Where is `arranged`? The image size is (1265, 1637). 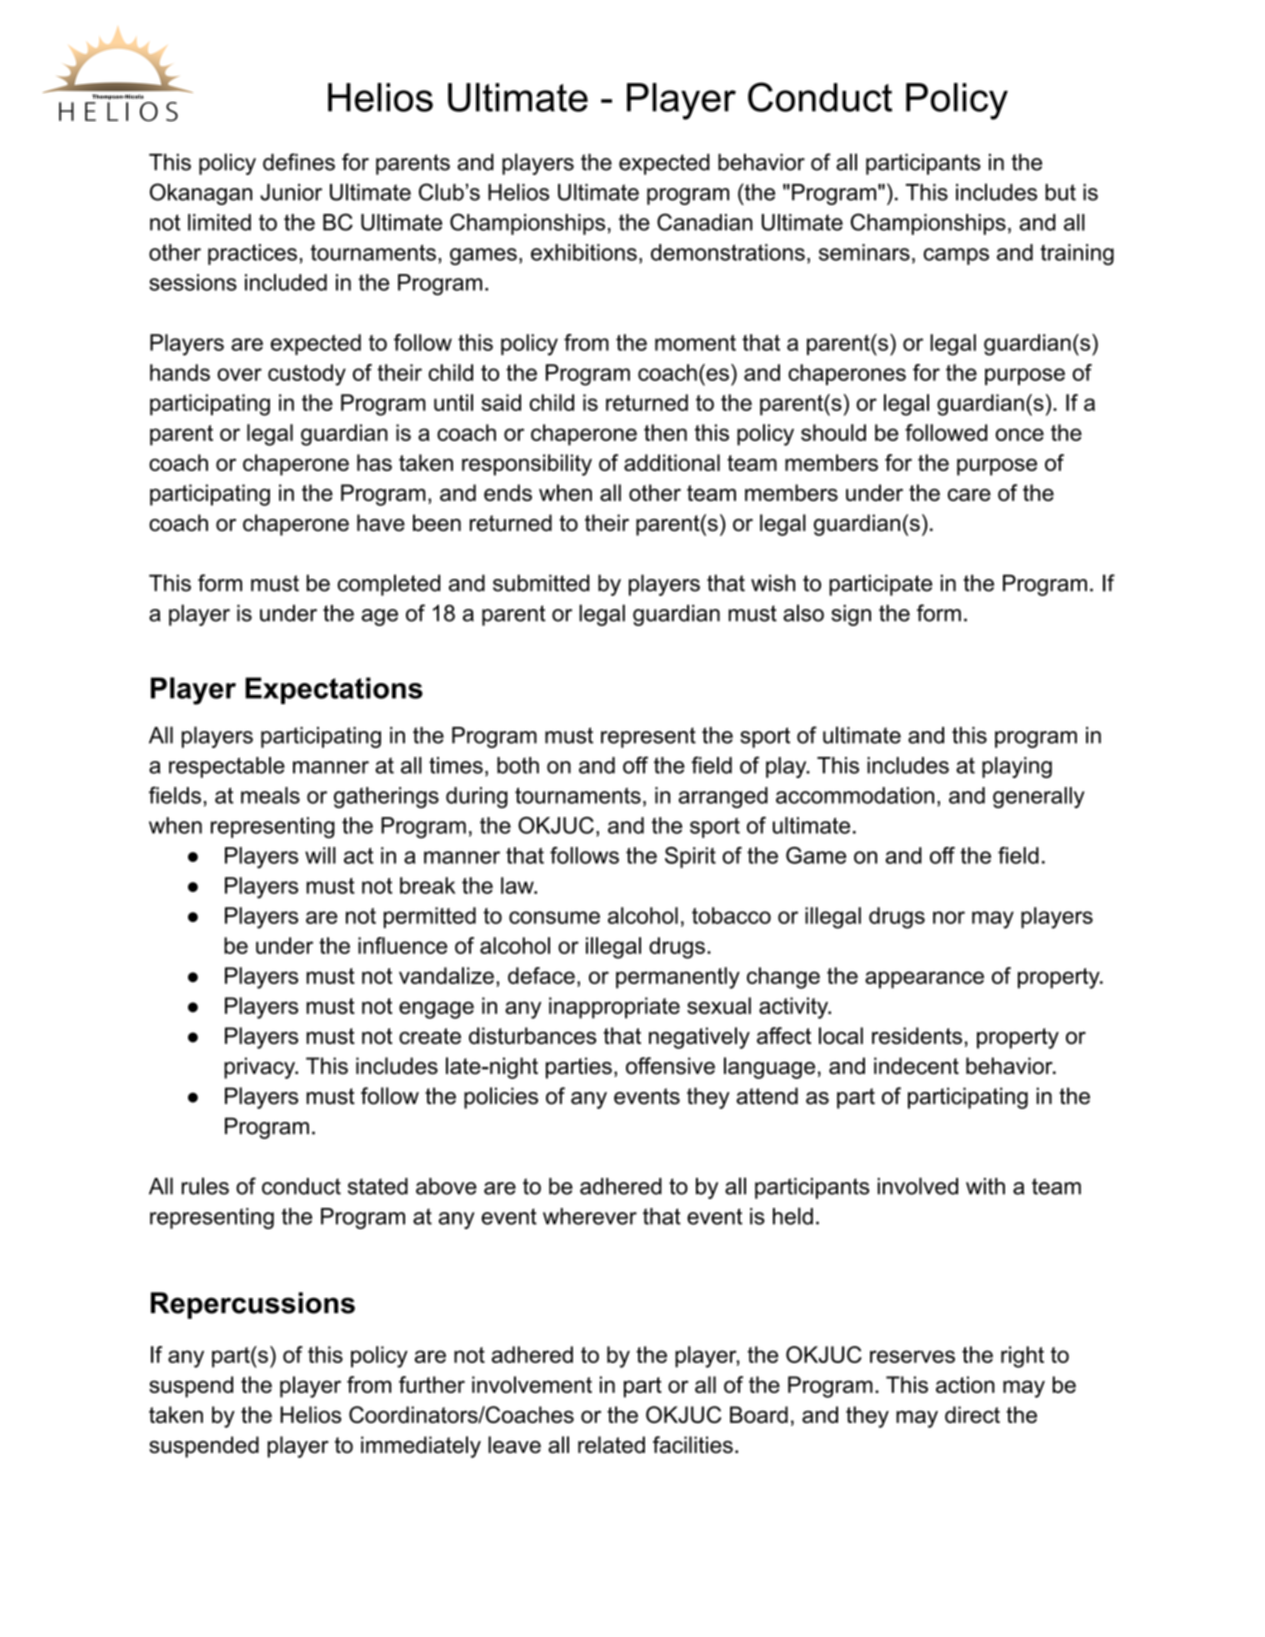
arranged is located at coordinates (723, 797).
